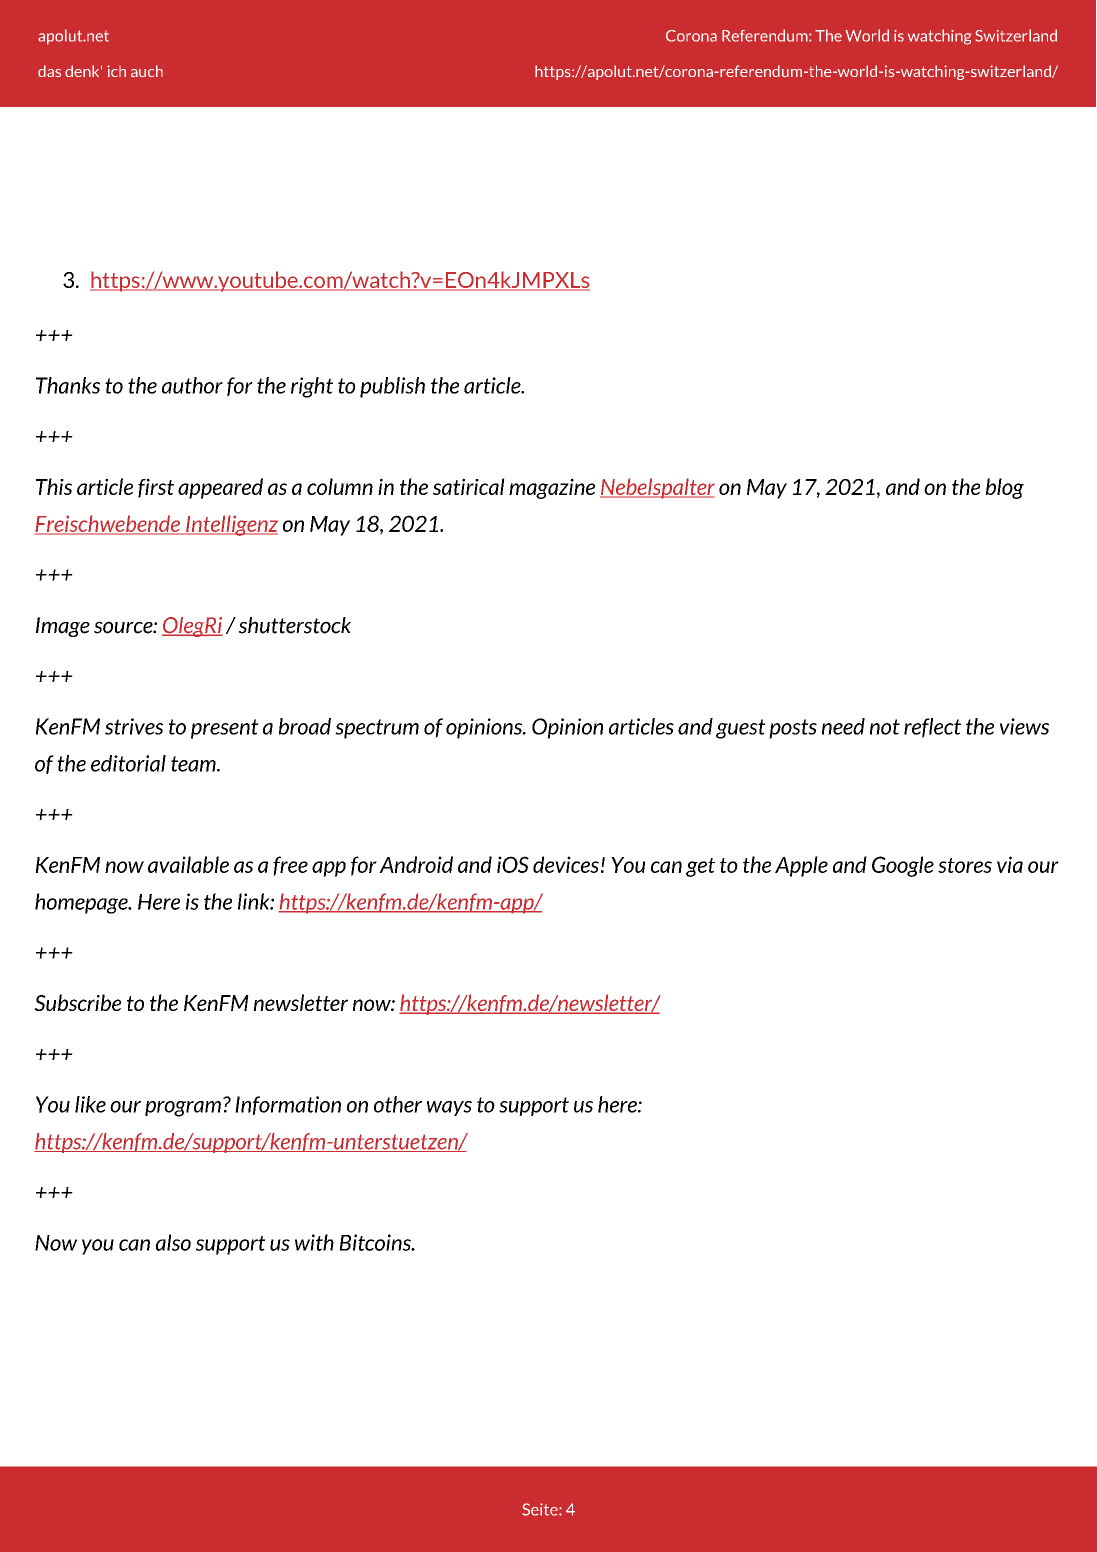  What do you see at coordinates (885, 727) in the document?
I see `not` at bounding box center [885, 727].
